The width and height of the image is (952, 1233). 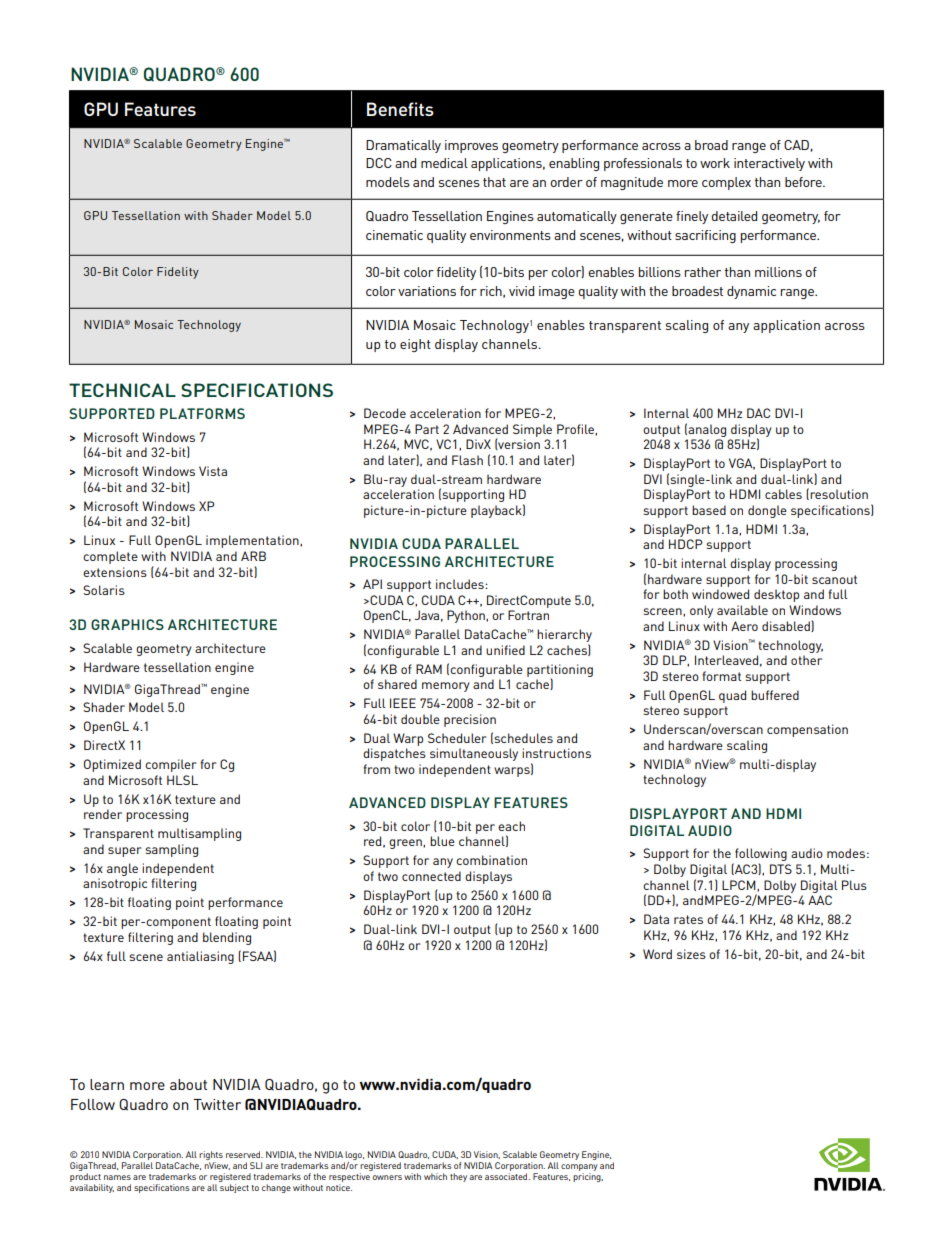 I want to click on interactively, so click(x=769, y=164).
